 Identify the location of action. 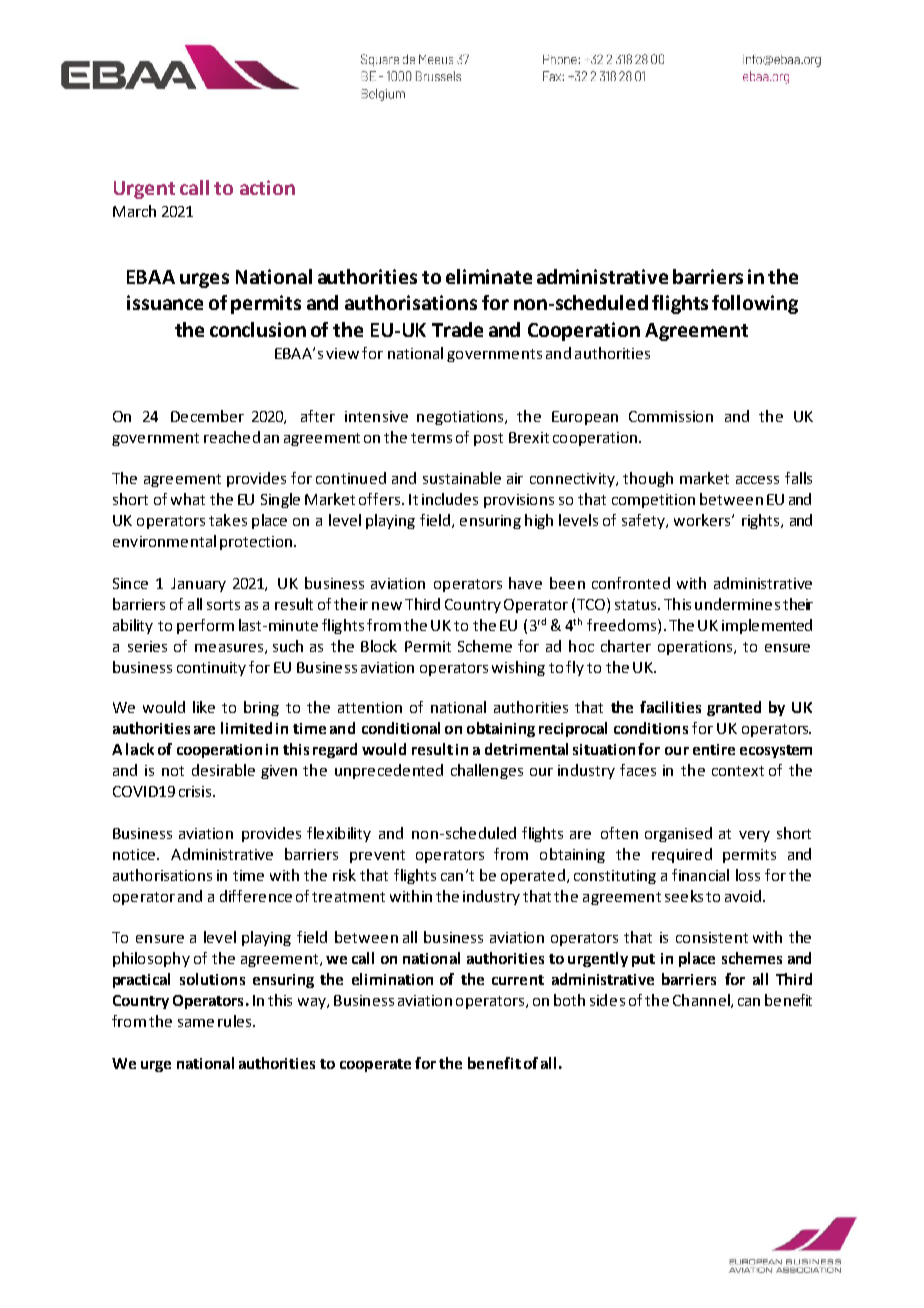
(267, 187).
